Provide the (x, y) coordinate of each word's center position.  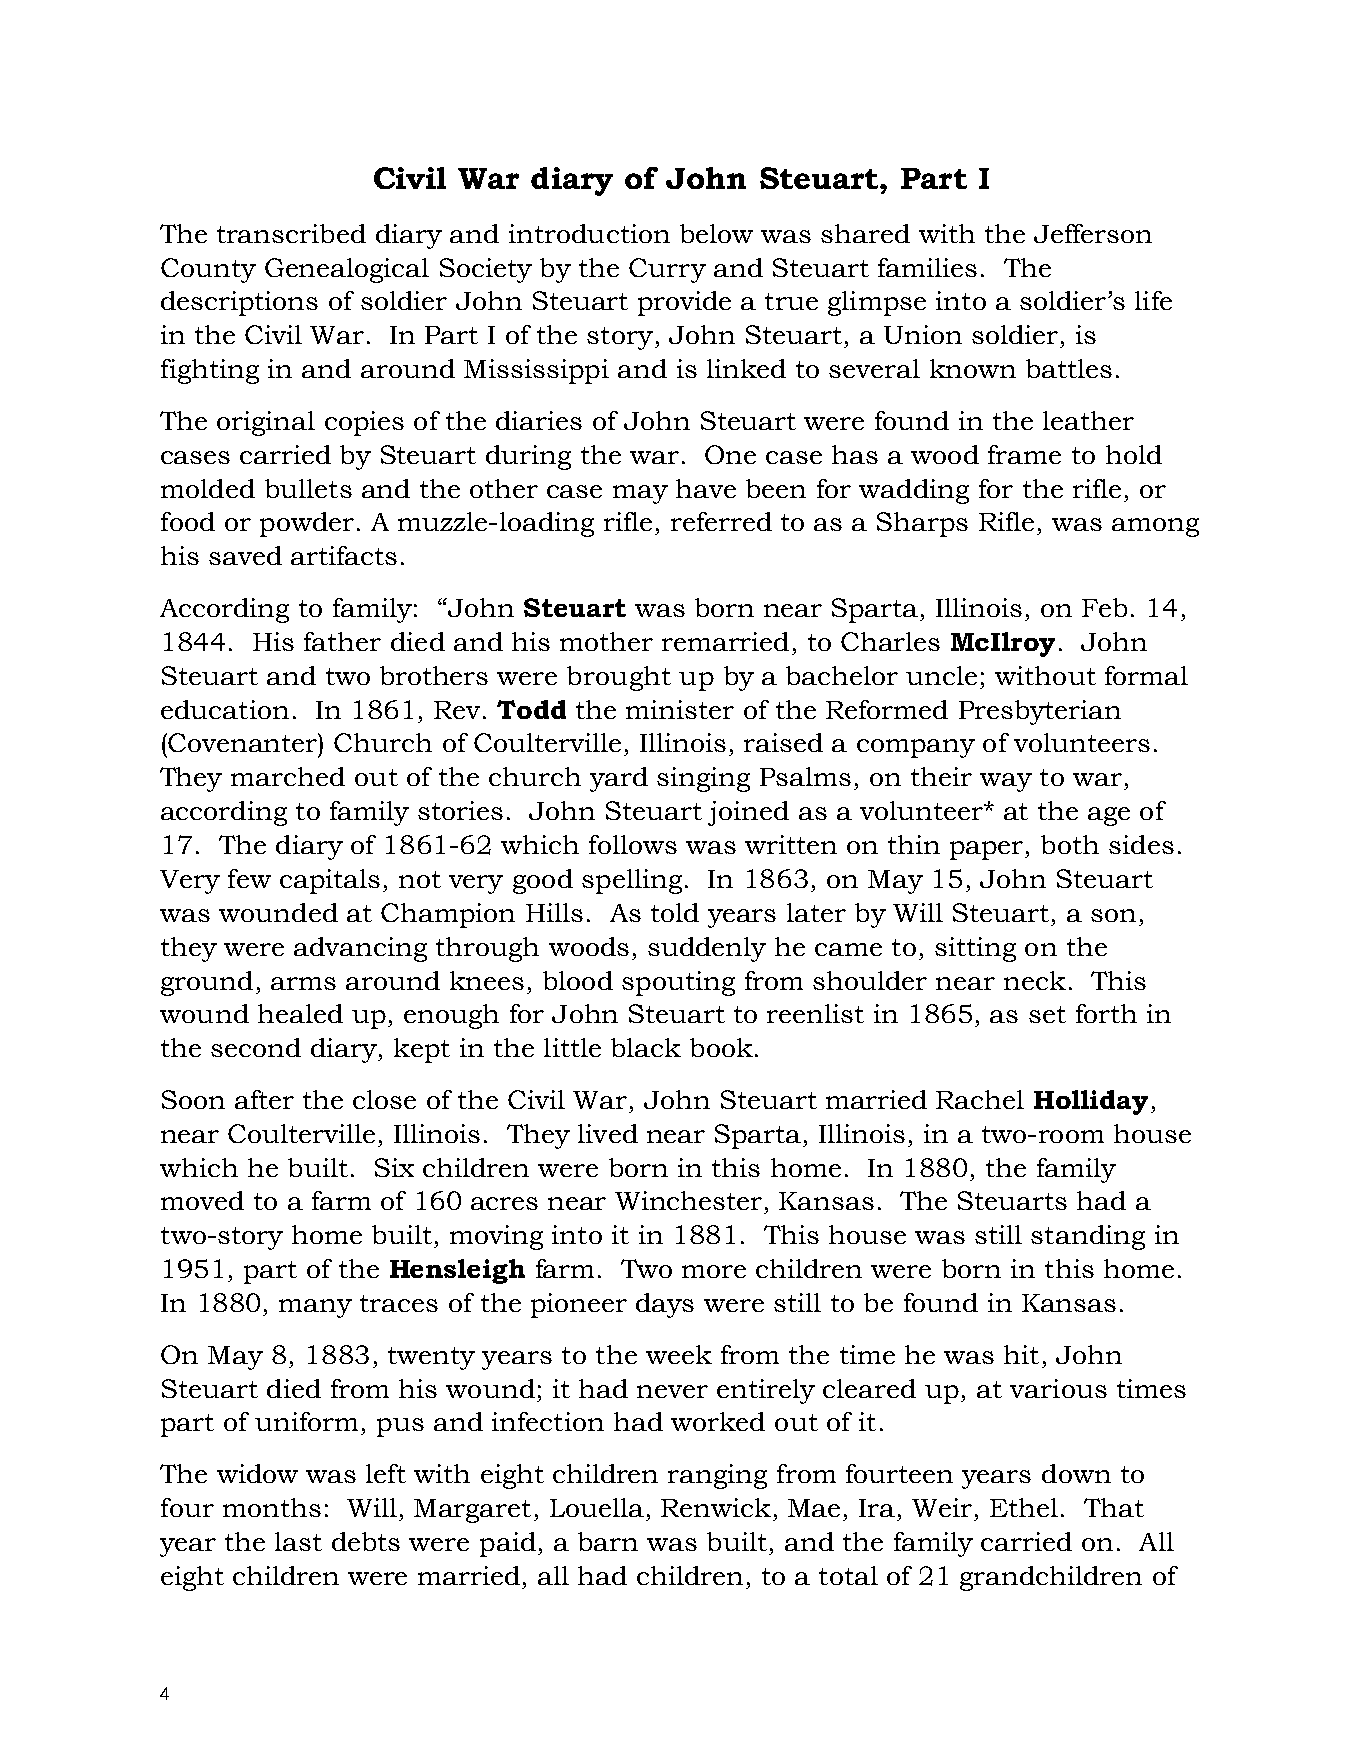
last (298, 1541)
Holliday (1091, 1102)
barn (608, 1541)
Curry (667, 270)
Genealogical (347, 270)
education (225, 709)
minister (680, 709)
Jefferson (1093, 233)
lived (608, 1133)
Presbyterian (1040, 712)
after (264, 1099)
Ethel (1024, 1507)
